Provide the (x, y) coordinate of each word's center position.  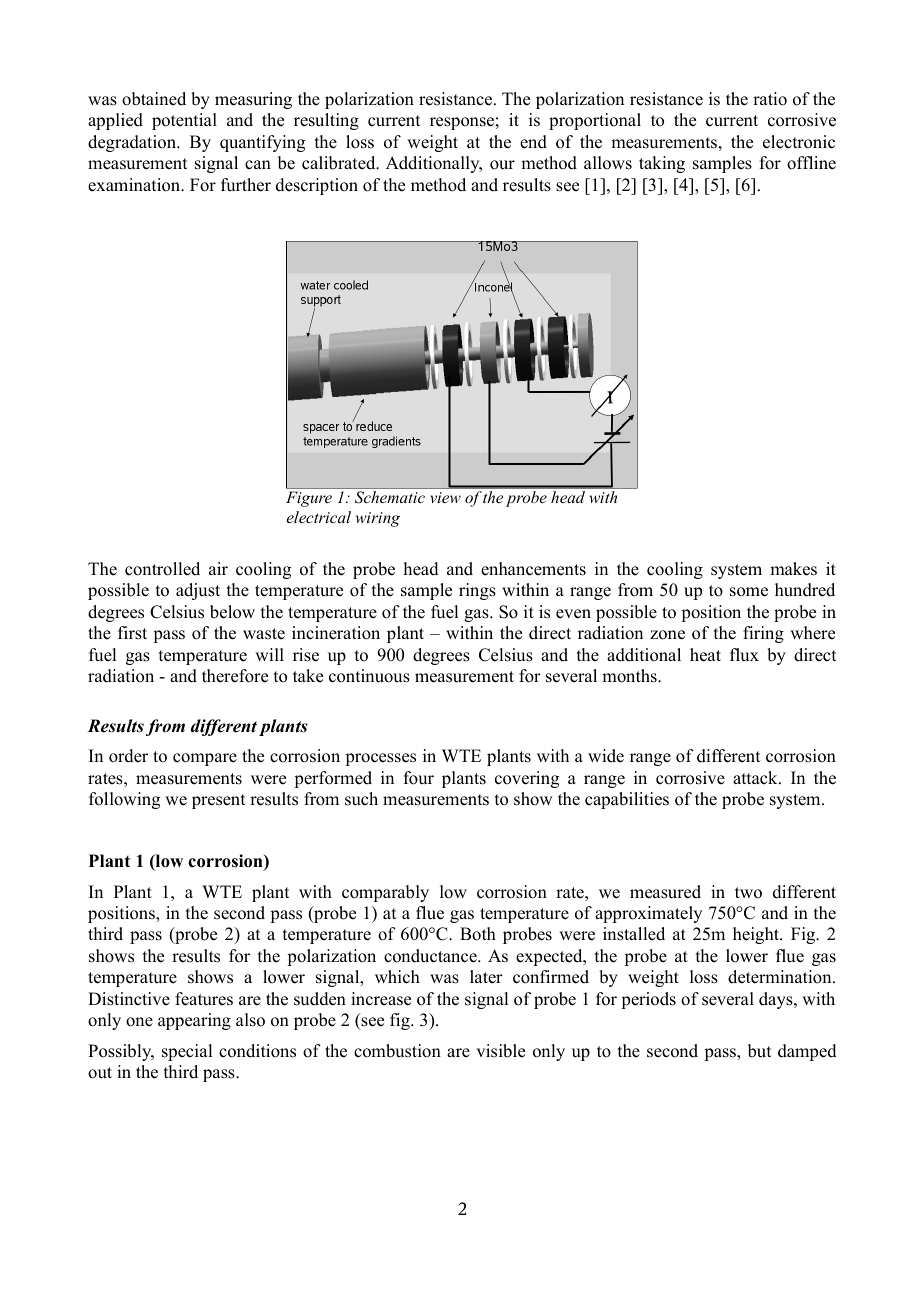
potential (184, 121)
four (419, 778)
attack (756, 778)
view (445, 497)
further (246, 185)
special (187, 1052)
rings (477, 591)
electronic (799, 142)
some (749, 592)
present (218, 801)
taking (662, 164)
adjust (198, 591)
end (533, 142)
